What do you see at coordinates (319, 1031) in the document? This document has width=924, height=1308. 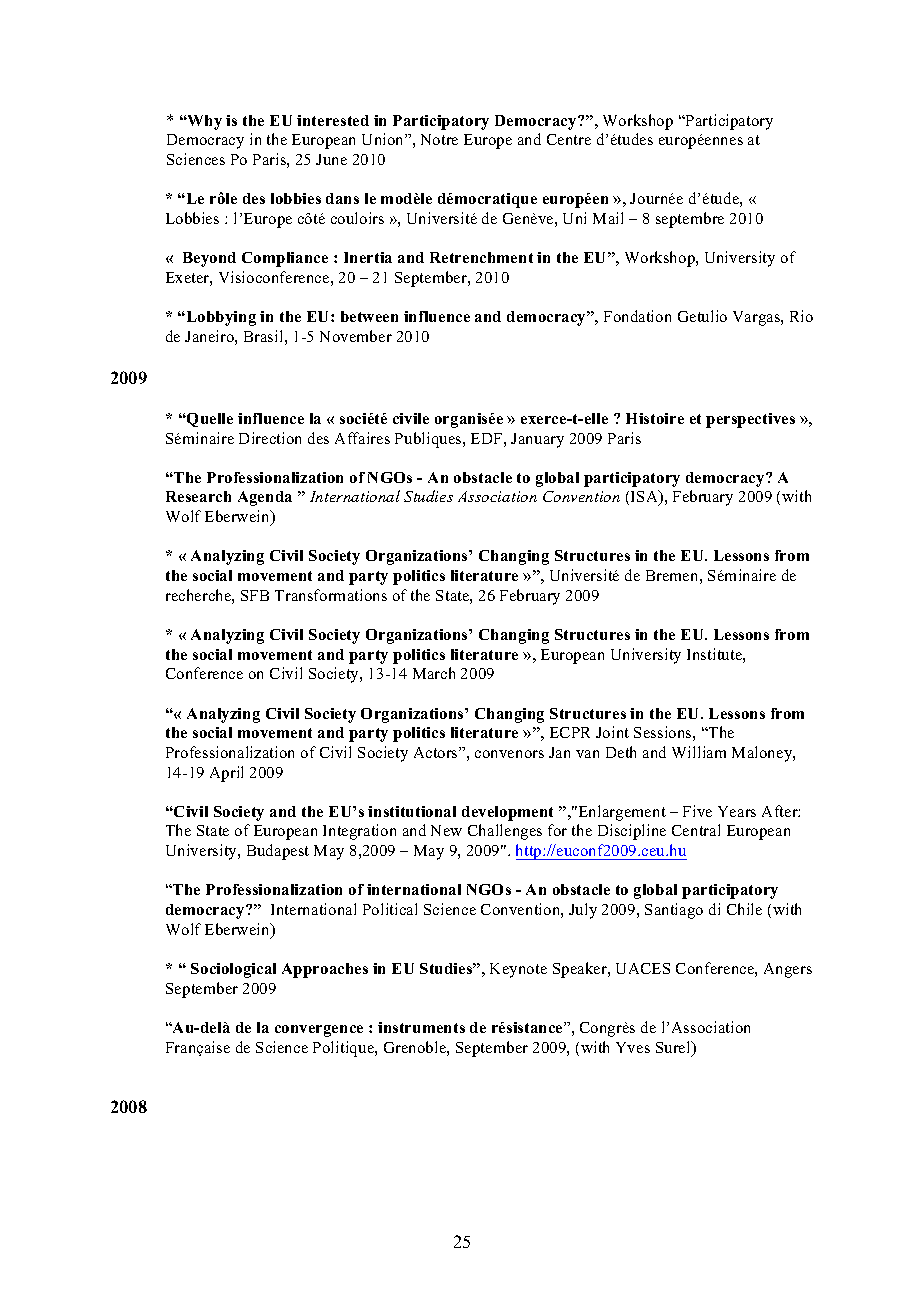 I see `convergence` at bounding box center [319, 1031].
